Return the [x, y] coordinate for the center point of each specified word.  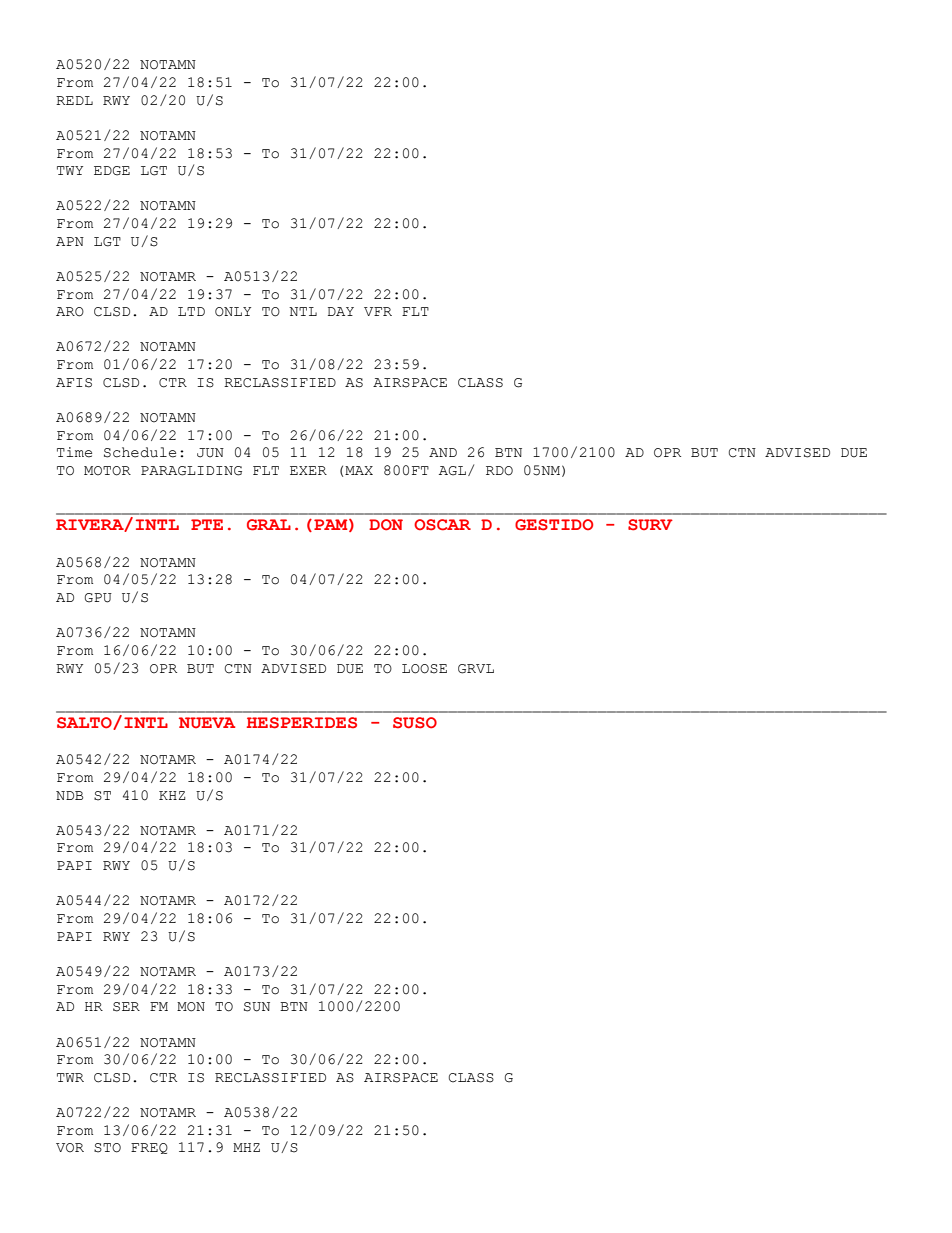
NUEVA [207, 722]
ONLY [233, 312]
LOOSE [424, 669]
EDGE [112, 171]
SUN [257, 1007]
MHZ [246, 1147]
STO [107, 1148]
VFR [378, 311]
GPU [98, 598]
